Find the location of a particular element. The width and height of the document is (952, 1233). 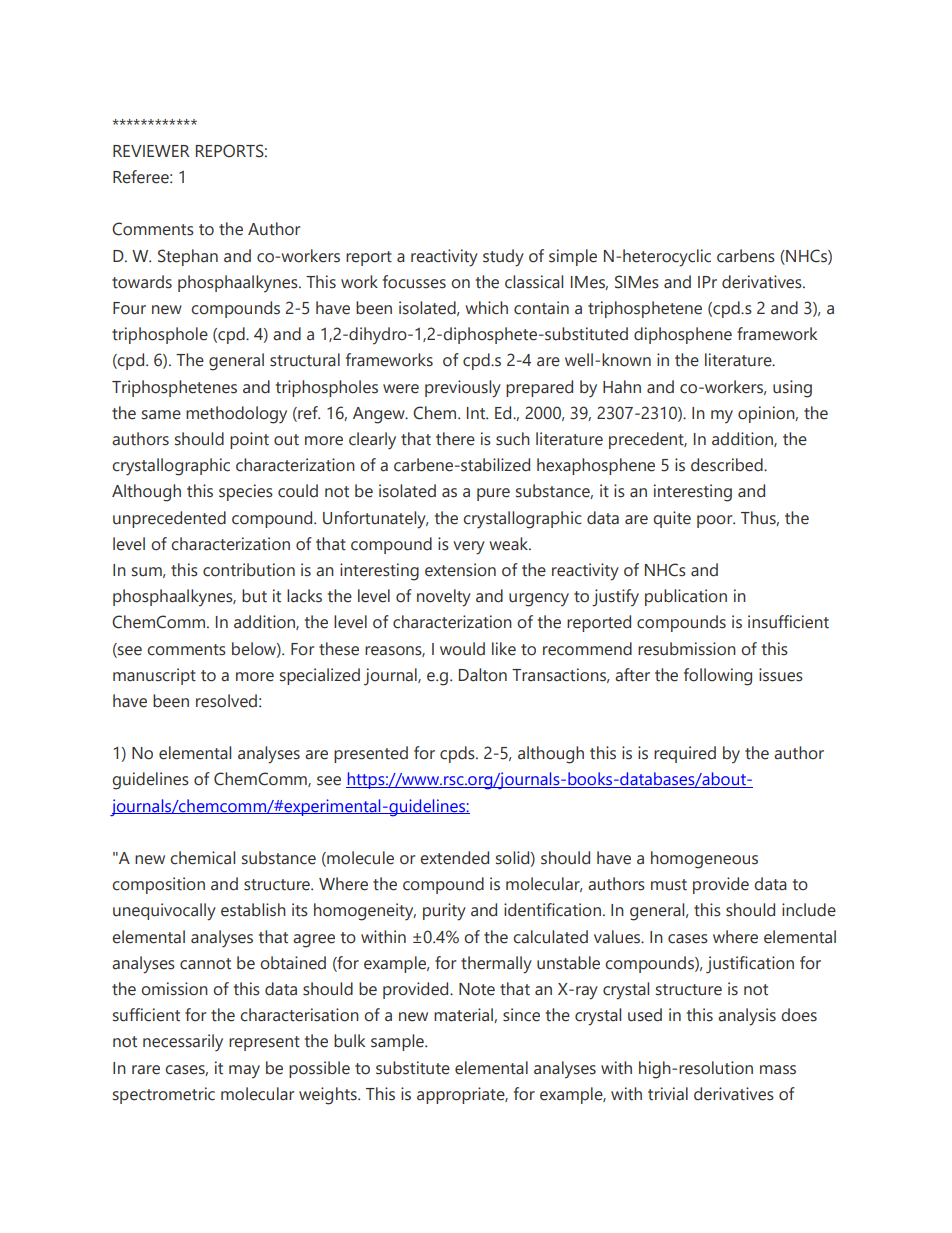

methodology is located at coordinates (236, 415).
